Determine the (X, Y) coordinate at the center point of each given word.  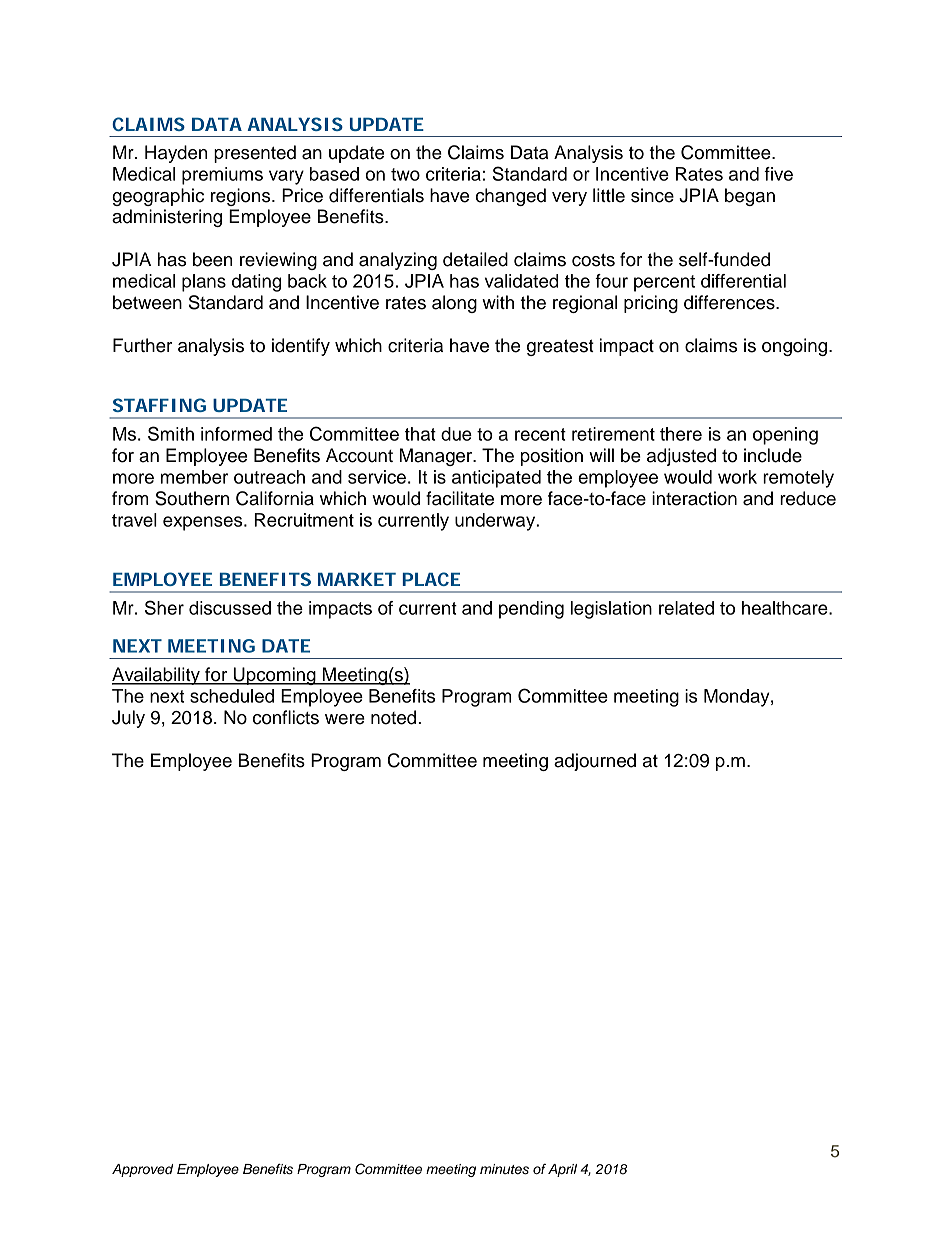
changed (511, 197)
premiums (222, 176)
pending (531, 610)
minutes (504, 1169)
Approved (143, 1170)
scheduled (232, 696)
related (686, 608)
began (750, 197)
